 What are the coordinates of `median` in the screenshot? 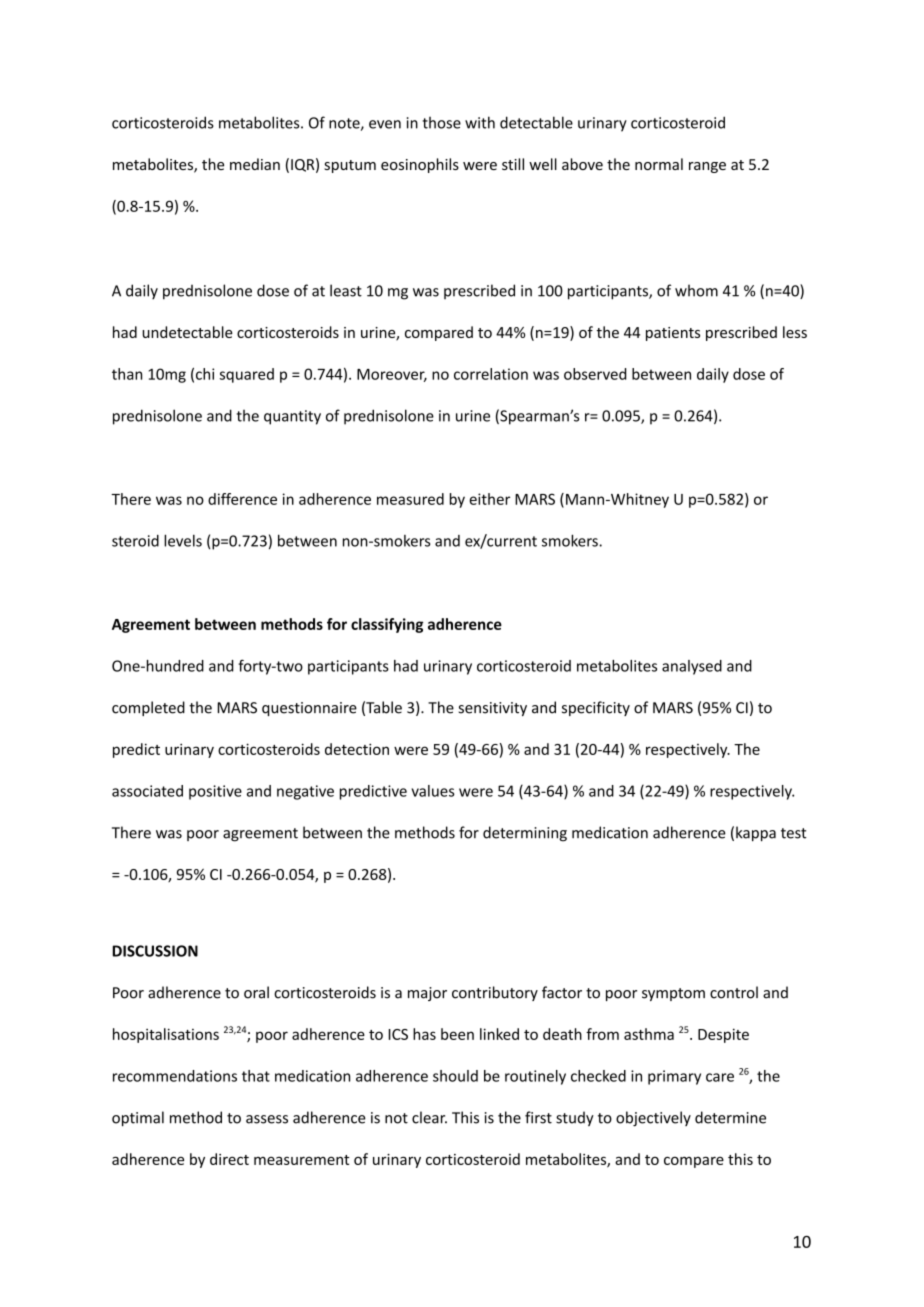 It's located at (255, 164).
